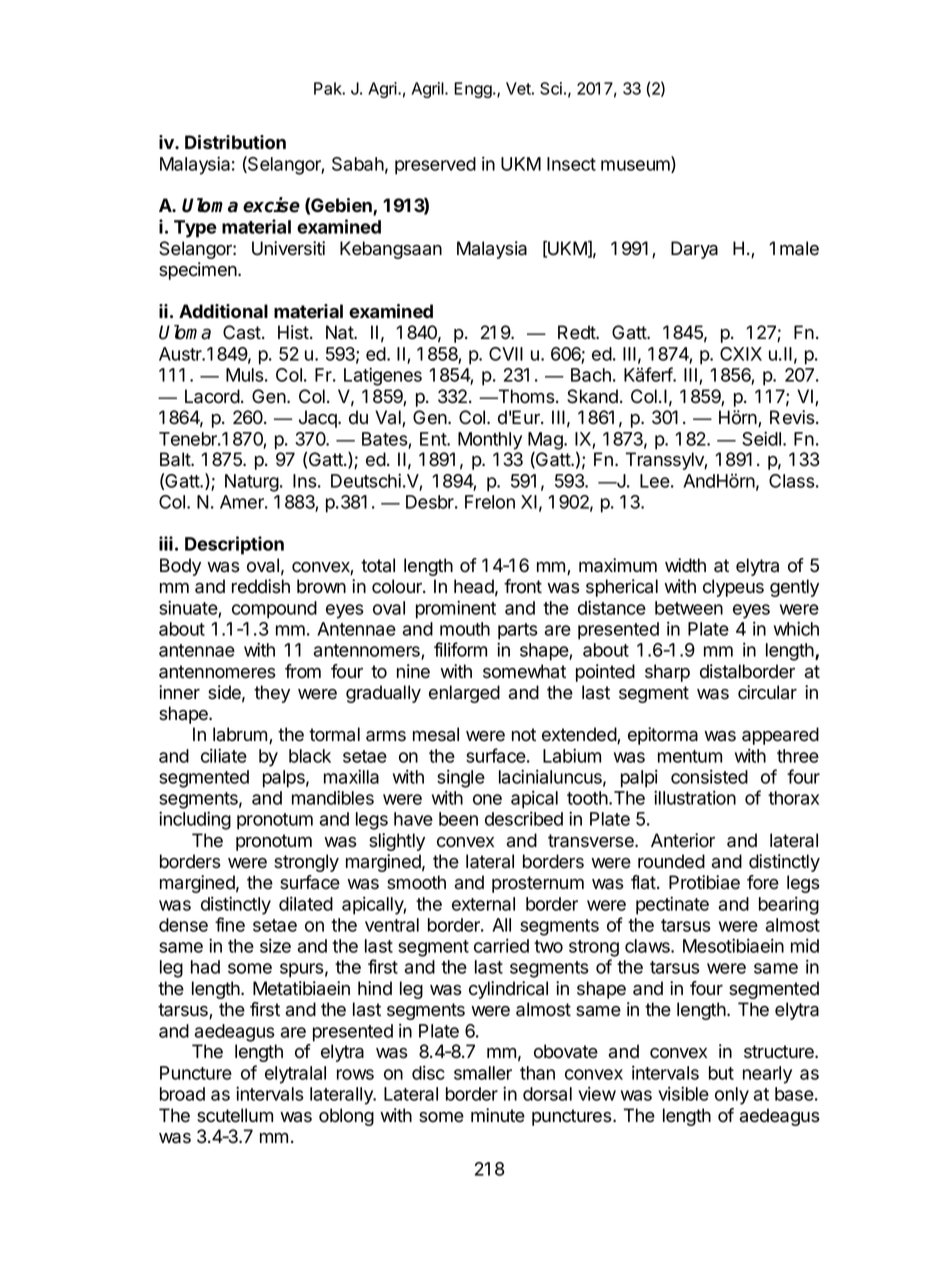  What do you see at coordinates (483, 1073) in the document?
I see `smaller` at bounding box center [483, 1073].
